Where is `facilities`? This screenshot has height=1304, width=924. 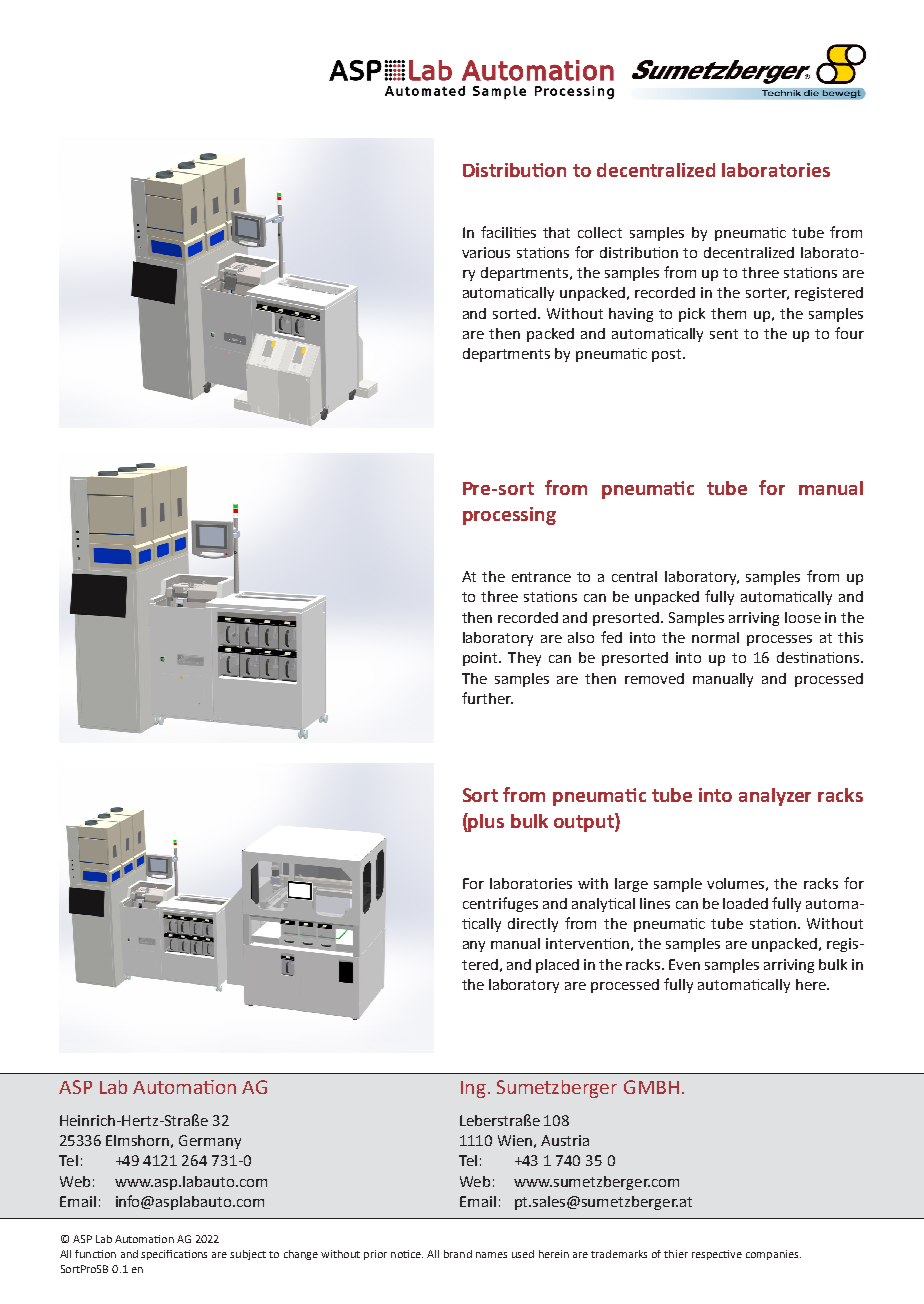
facilities is located at coordinates (508, 232).
